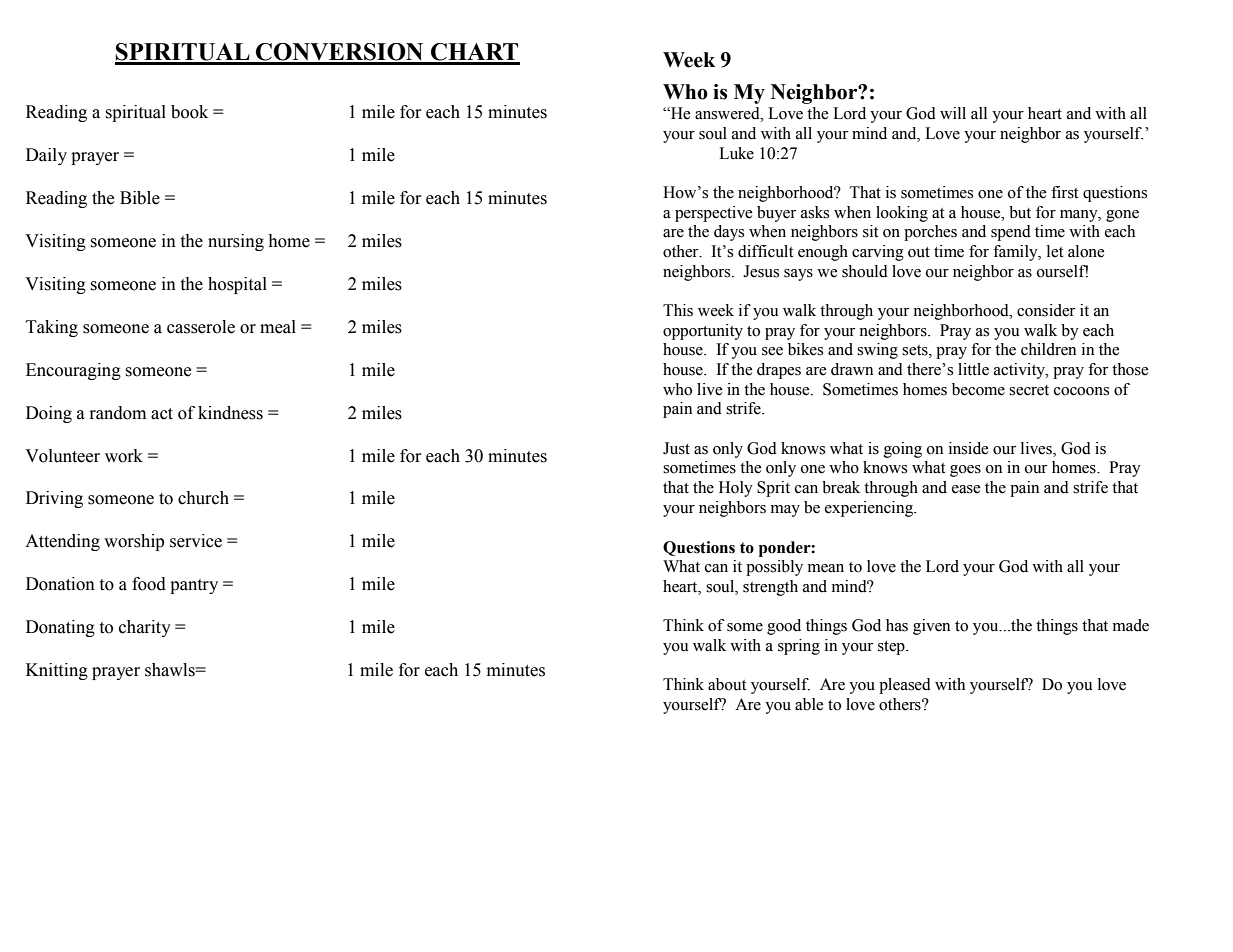 This screenshot has width=1233, height=952. Describe the element at coordinates (196, 541) in the screenshot. I see `service` at that location.
